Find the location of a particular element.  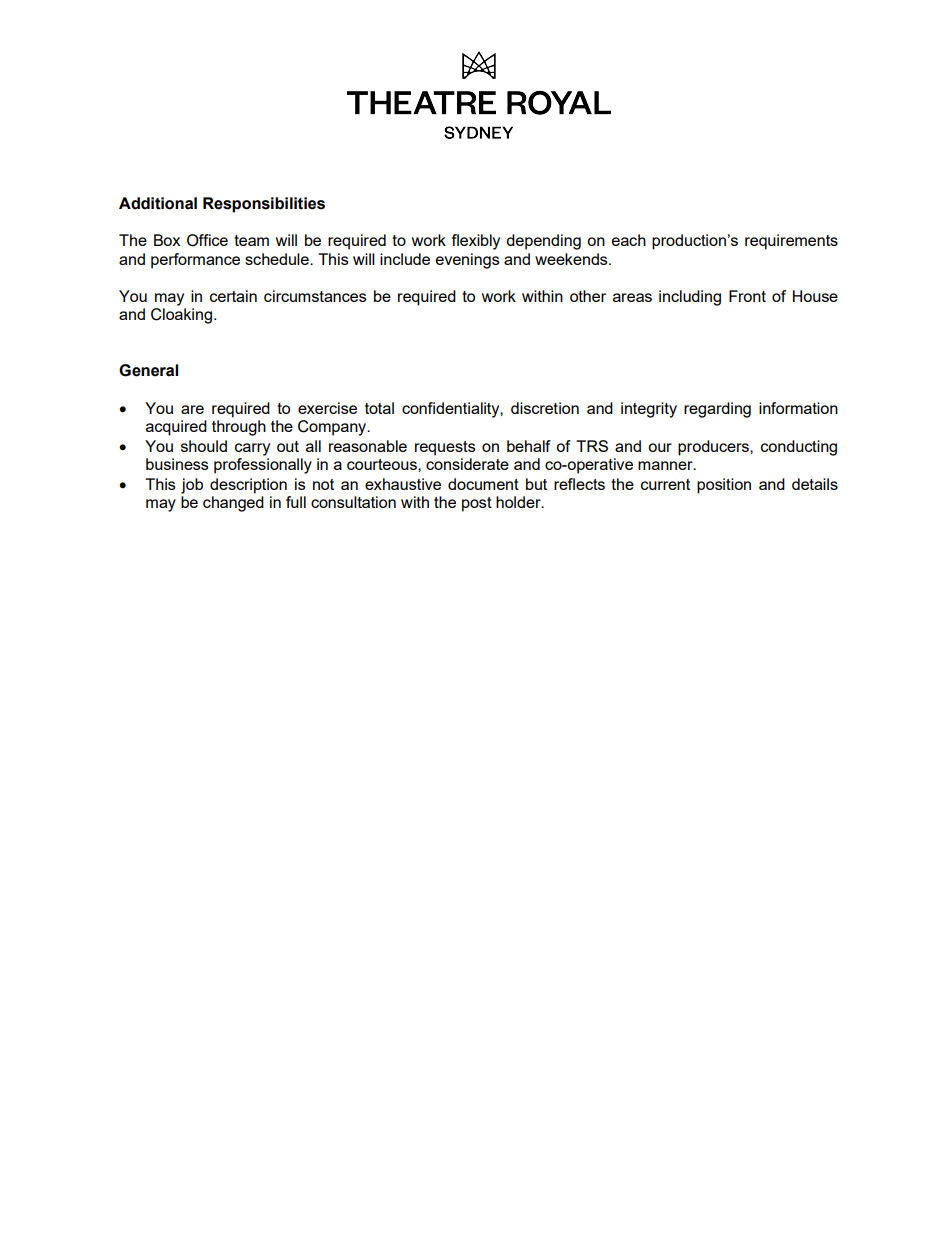

flexibly is located at coordinates (476, 242).
